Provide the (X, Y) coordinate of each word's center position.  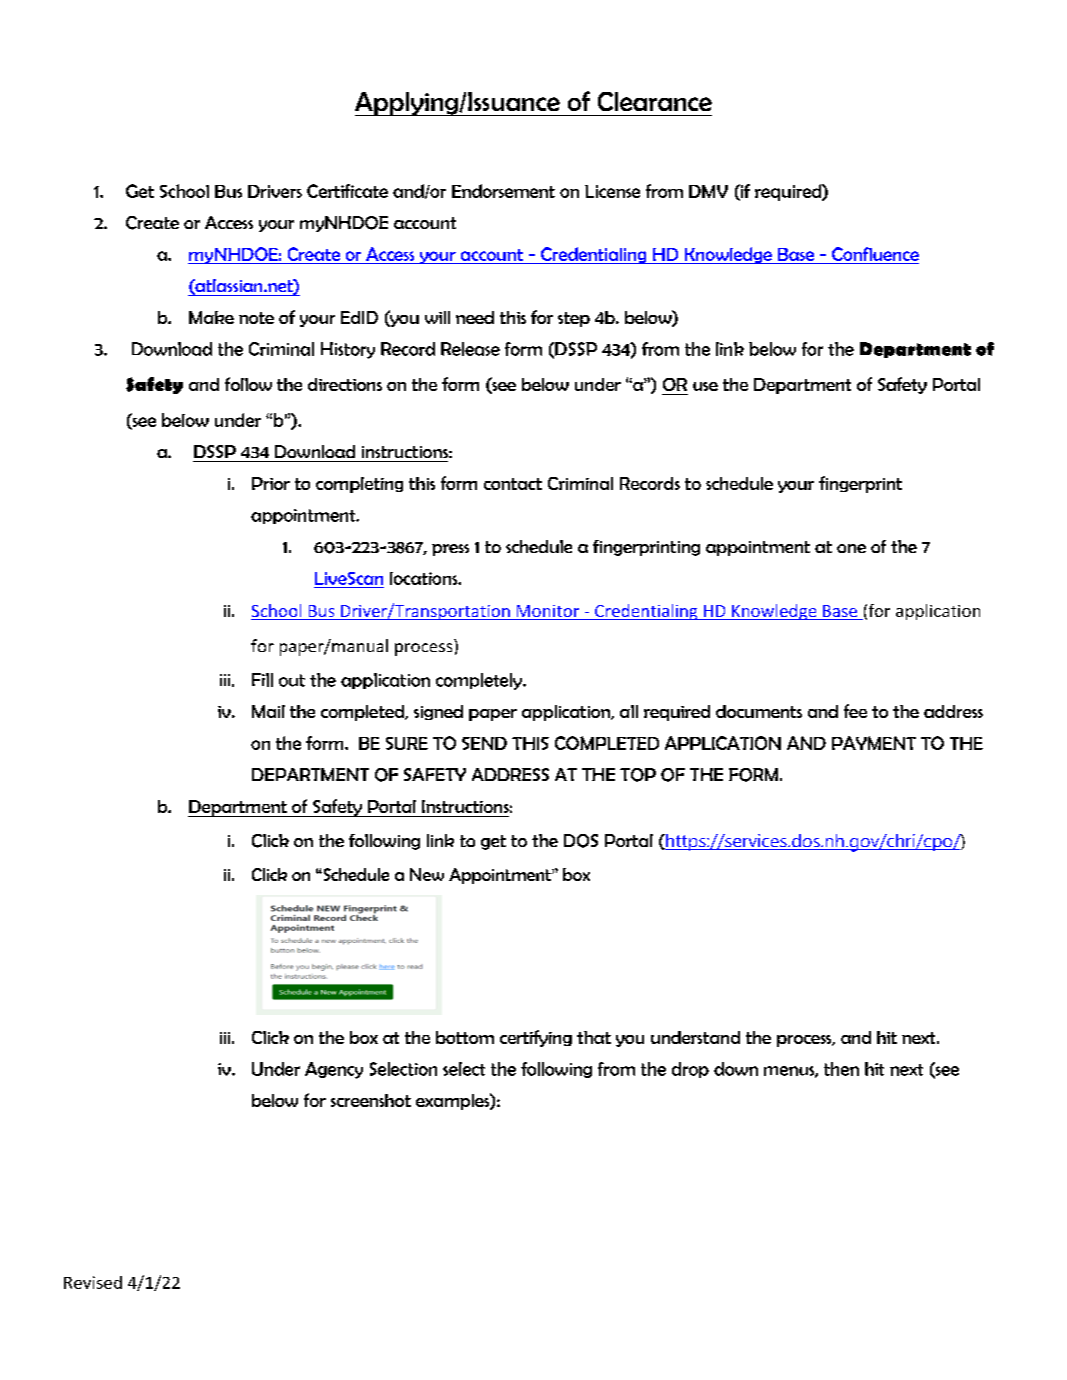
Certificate (347, 191)
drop (690, 1070)
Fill (262, 680)
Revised (93, 1282)
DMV (708, 191)
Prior (271, 483)
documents (759, 711)
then (841, 1069)
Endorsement (503, 191)
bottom (465, 1037)
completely (480, 681)
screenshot (371, 1100)
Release (470, 349)
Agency (334, 1070)
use (705, 386)
